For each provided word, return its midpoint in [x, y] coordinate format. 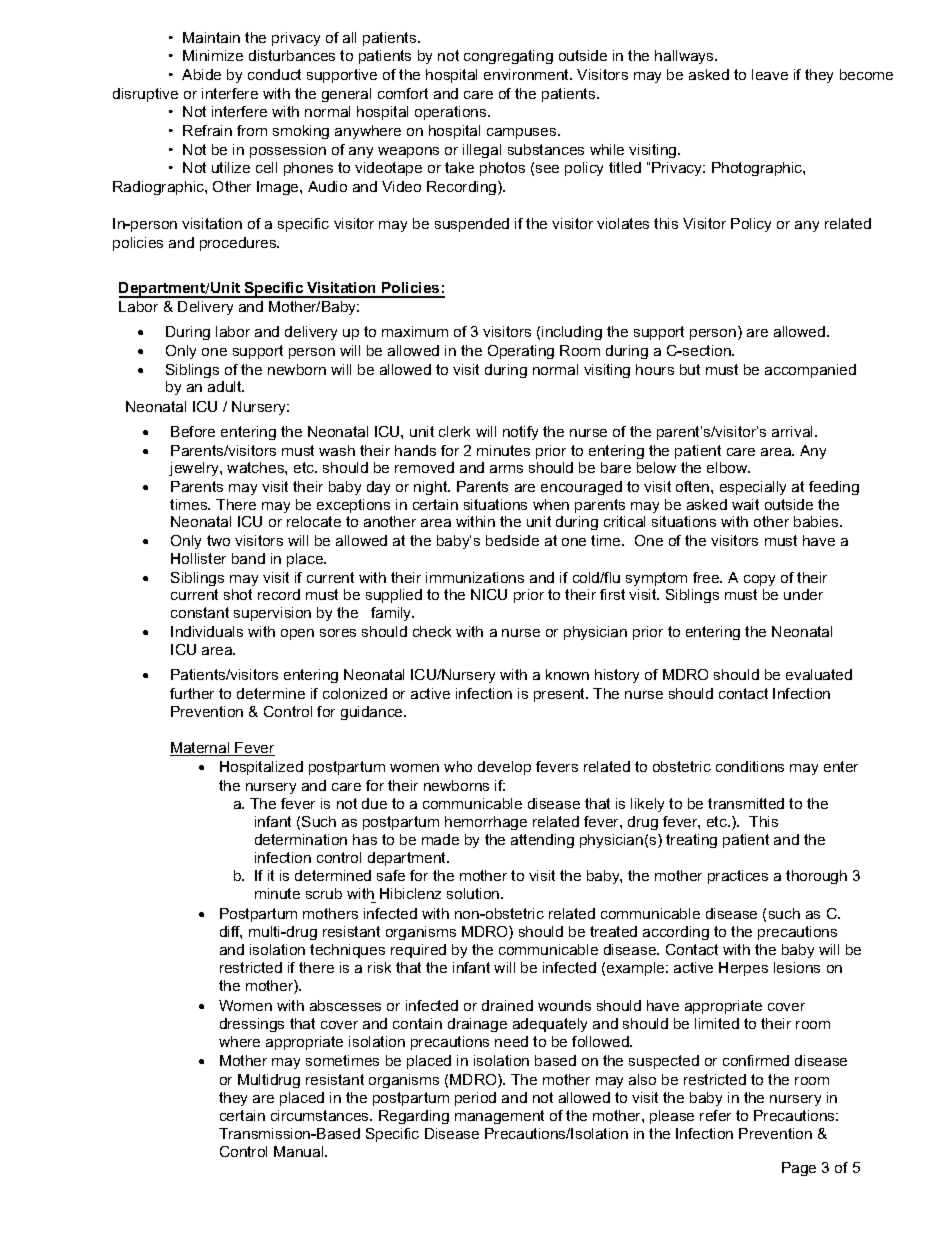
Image [279, 188]
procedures [239, 244]
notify [520, 433]
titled [625, 167]
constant [200, 612]
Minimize [213, 55]
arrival [794, 431]
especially [753, 488]
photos [502, 169]
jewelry [195, 469]
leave [770, 74]
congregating [508, 57]
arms [506, 469]
